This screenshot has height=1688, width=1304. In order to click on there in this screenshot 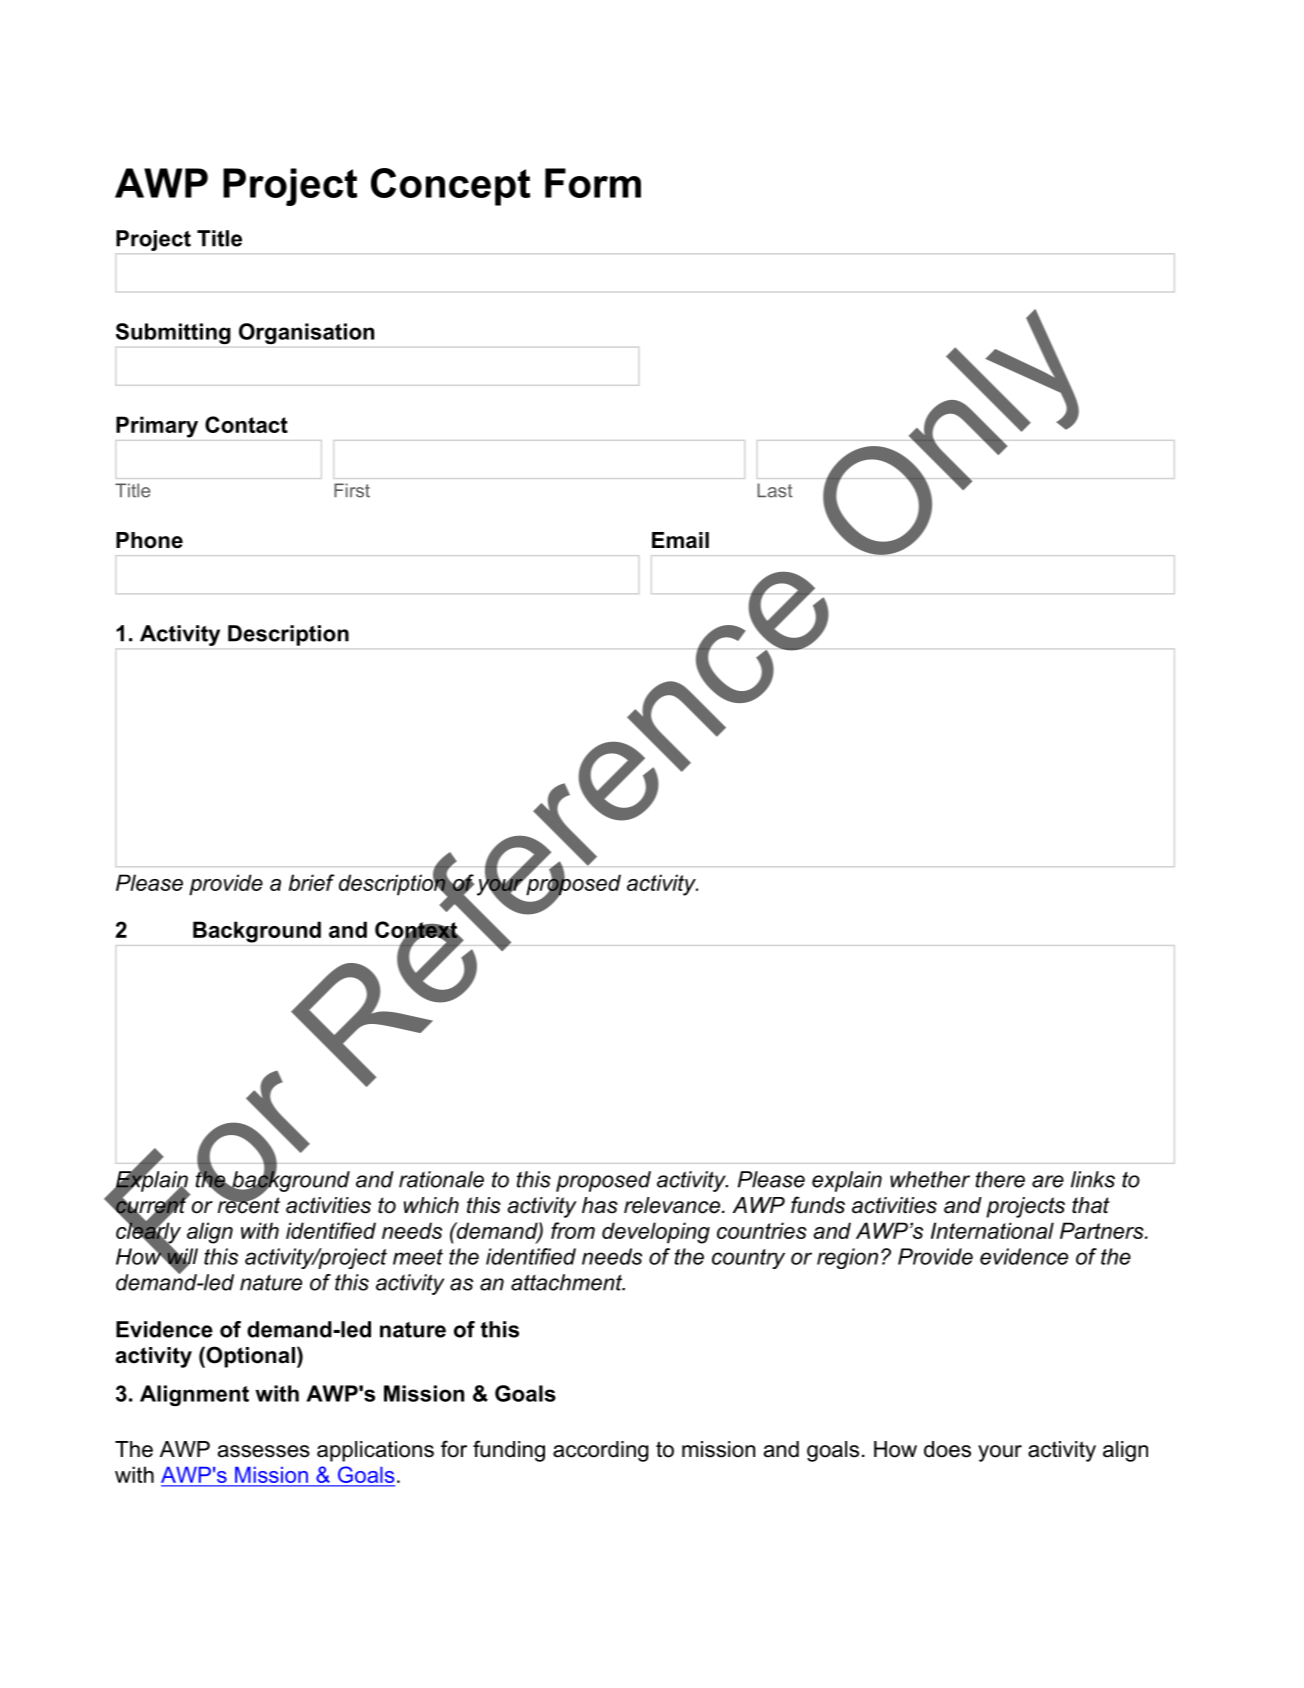, I will do `click(1000, 1179)`.
